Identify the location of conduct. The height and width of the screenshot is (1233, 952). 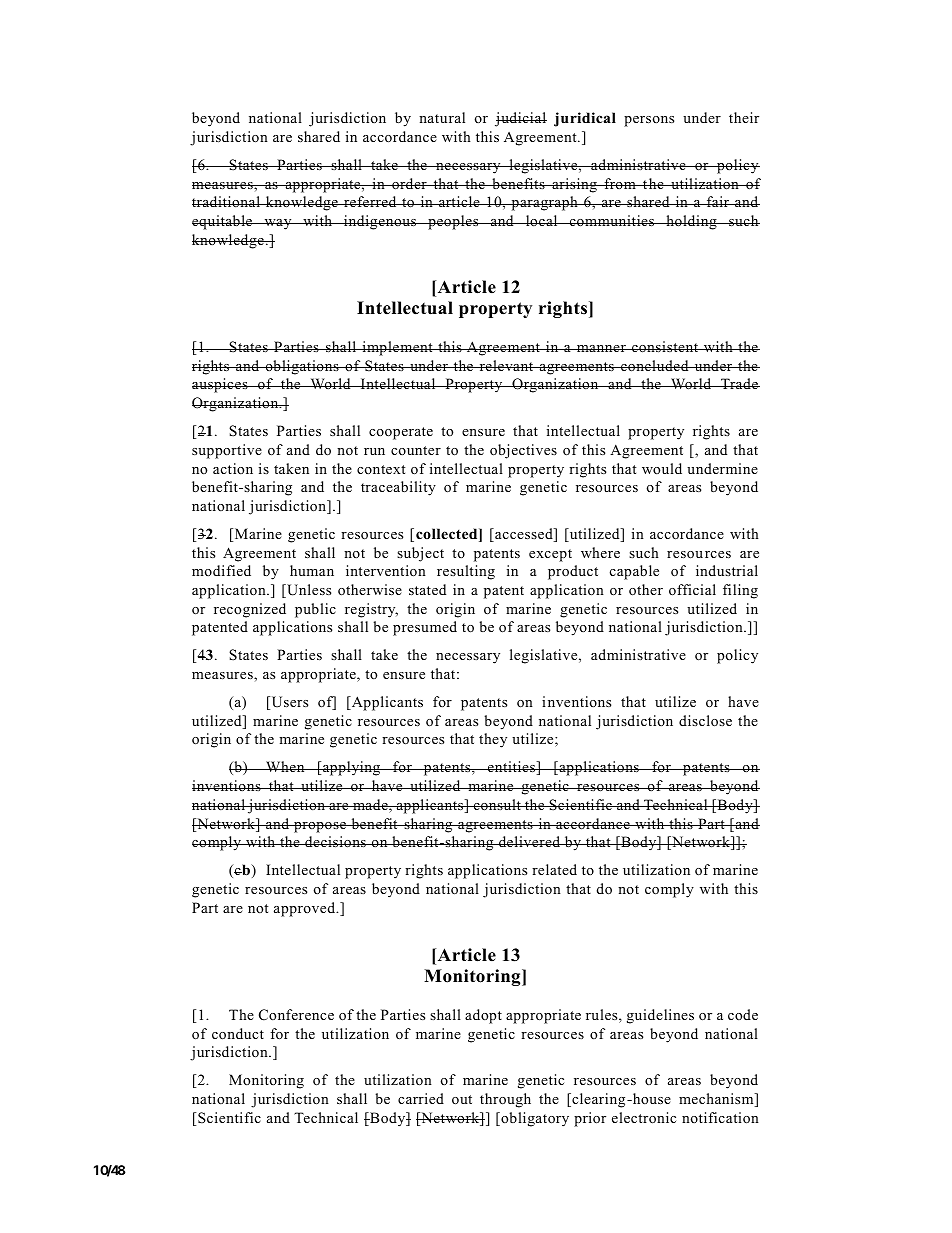
(238, 1033).
